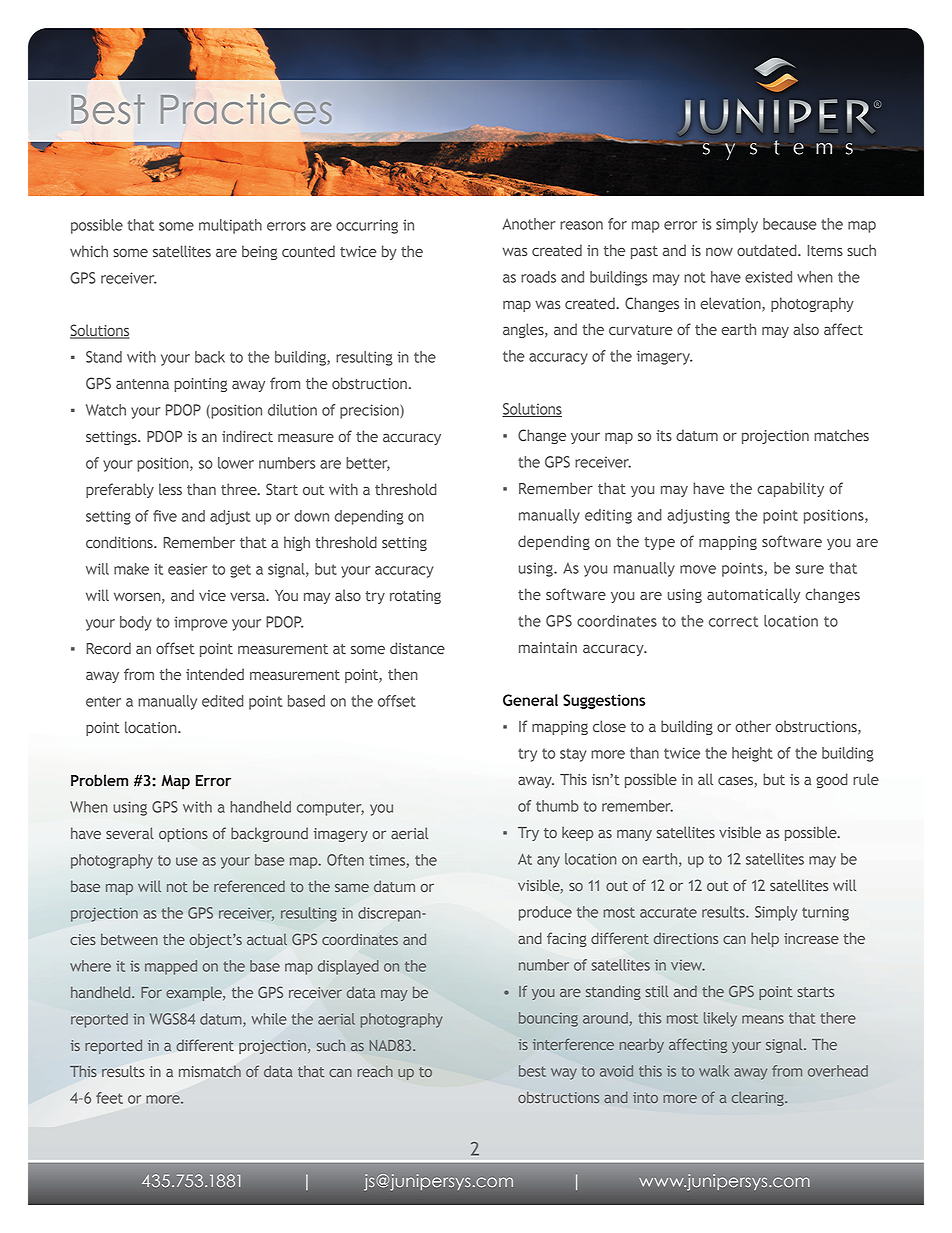 The height and width of the screenshot is (1233, 952). I want to click on automatically, so click(753, 595).
